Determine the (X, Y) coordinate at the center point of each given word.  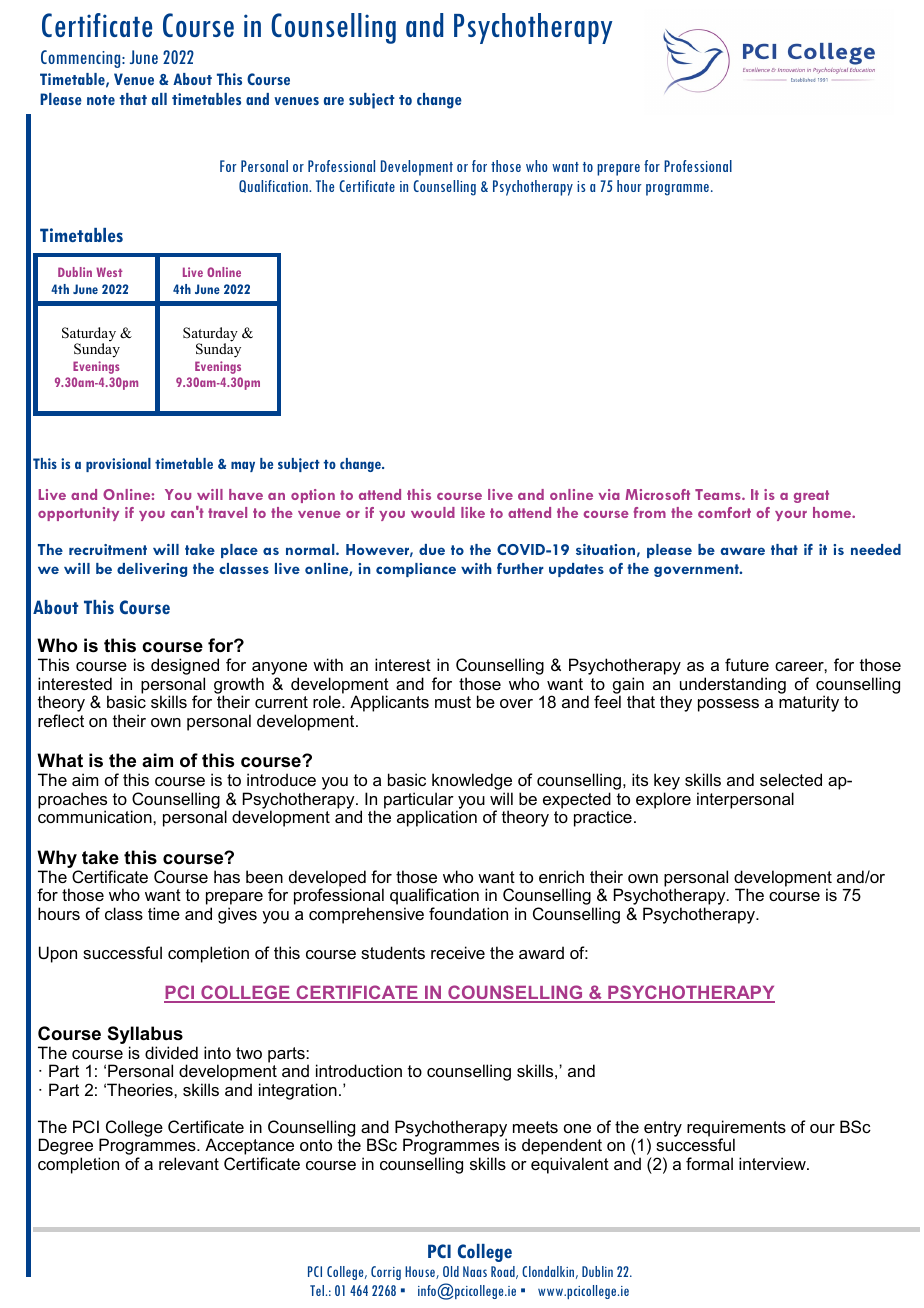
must (453, 702)
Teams (719, 494)
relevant (189, 1163)
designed (185, 668)
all (159, 99)
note (101, 100)
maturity (809, 703)
